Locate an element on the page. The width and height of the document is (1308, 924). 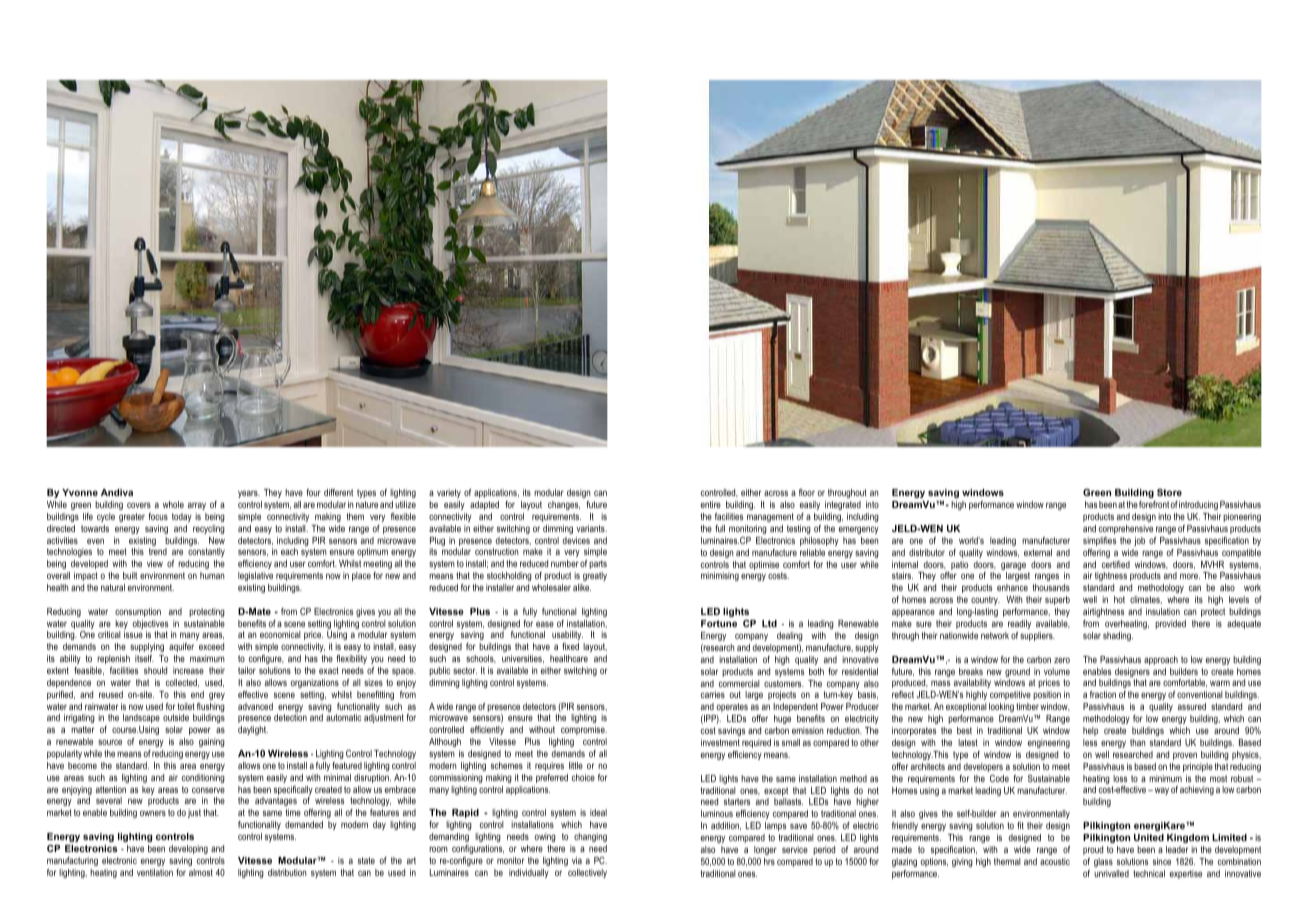
way is located at coordinates (1160, 791).
